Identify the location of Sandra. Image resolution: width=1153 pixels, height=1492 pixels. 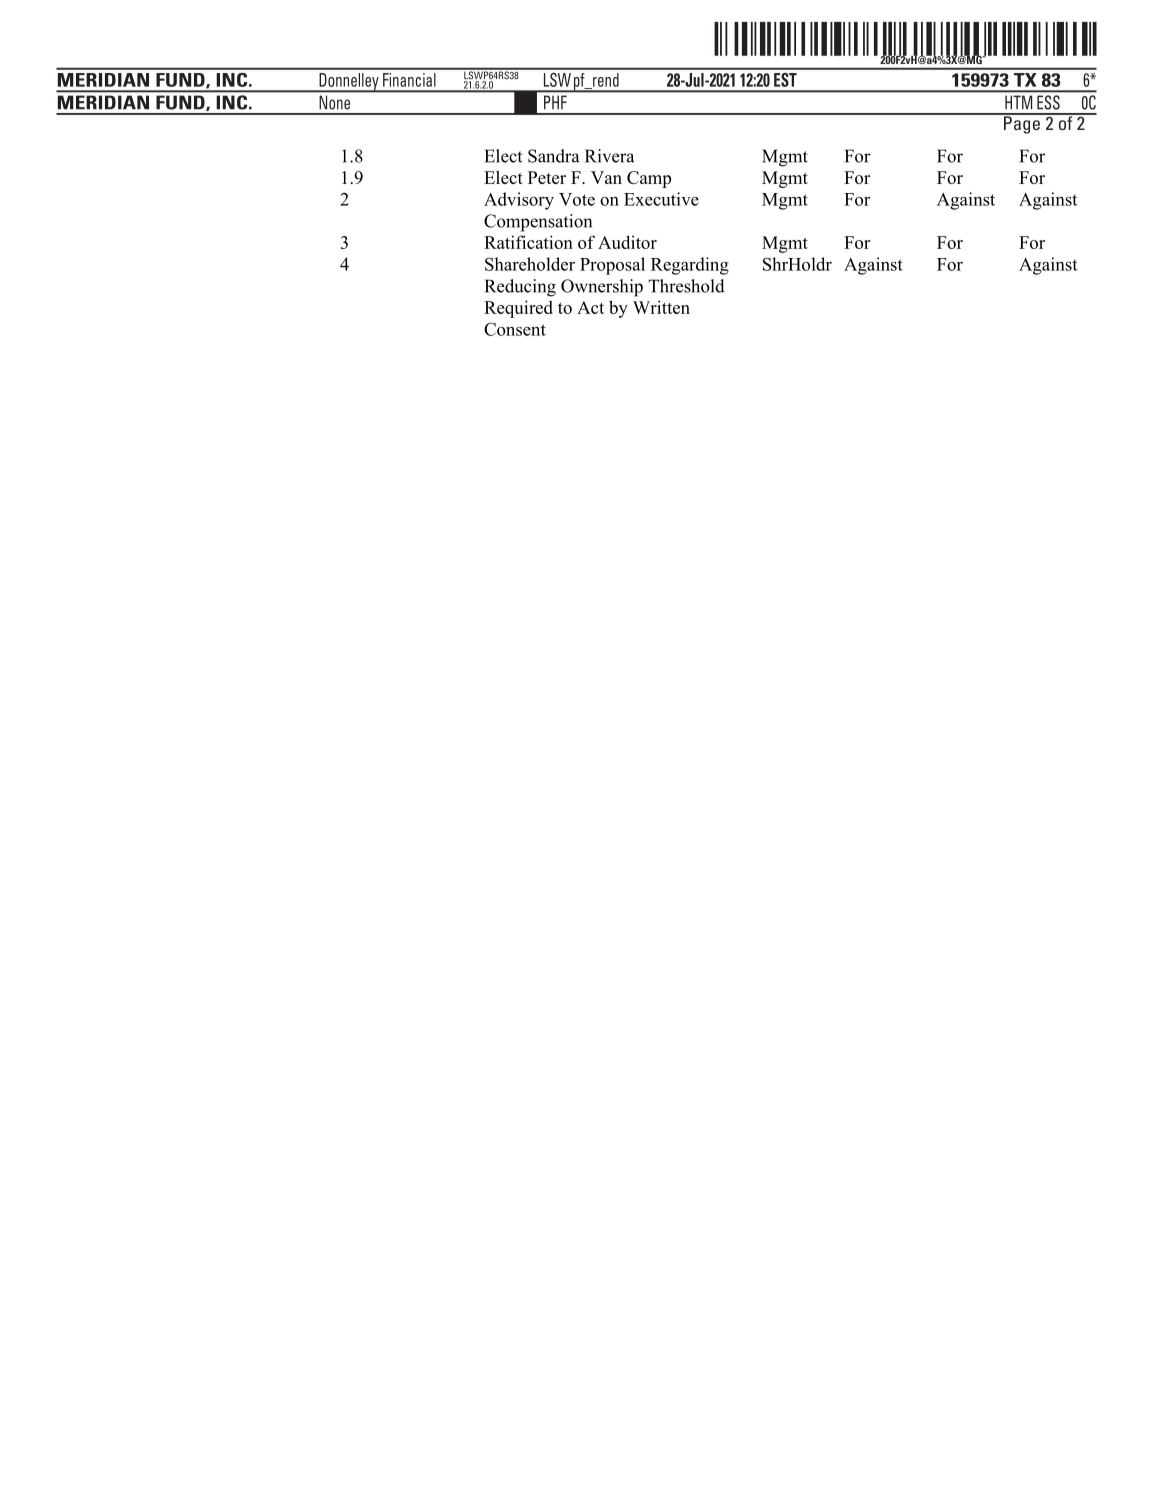
(554, 156).
